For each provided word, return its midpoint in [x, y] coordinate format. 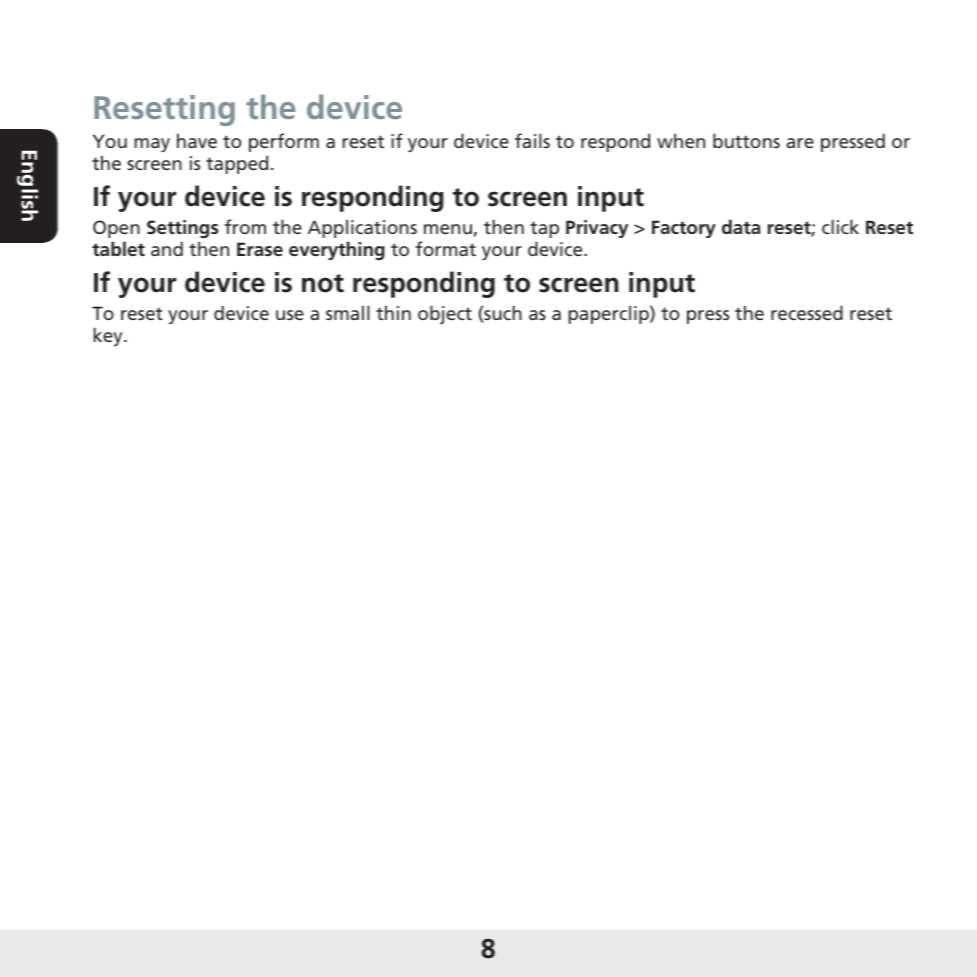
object [445, 314]
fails [532, 140]
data [741, 226]
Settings [182, 229]
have [197, 140]
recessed [807, 312]
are [800, 143]
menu [448, 229]
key [109, 336]
